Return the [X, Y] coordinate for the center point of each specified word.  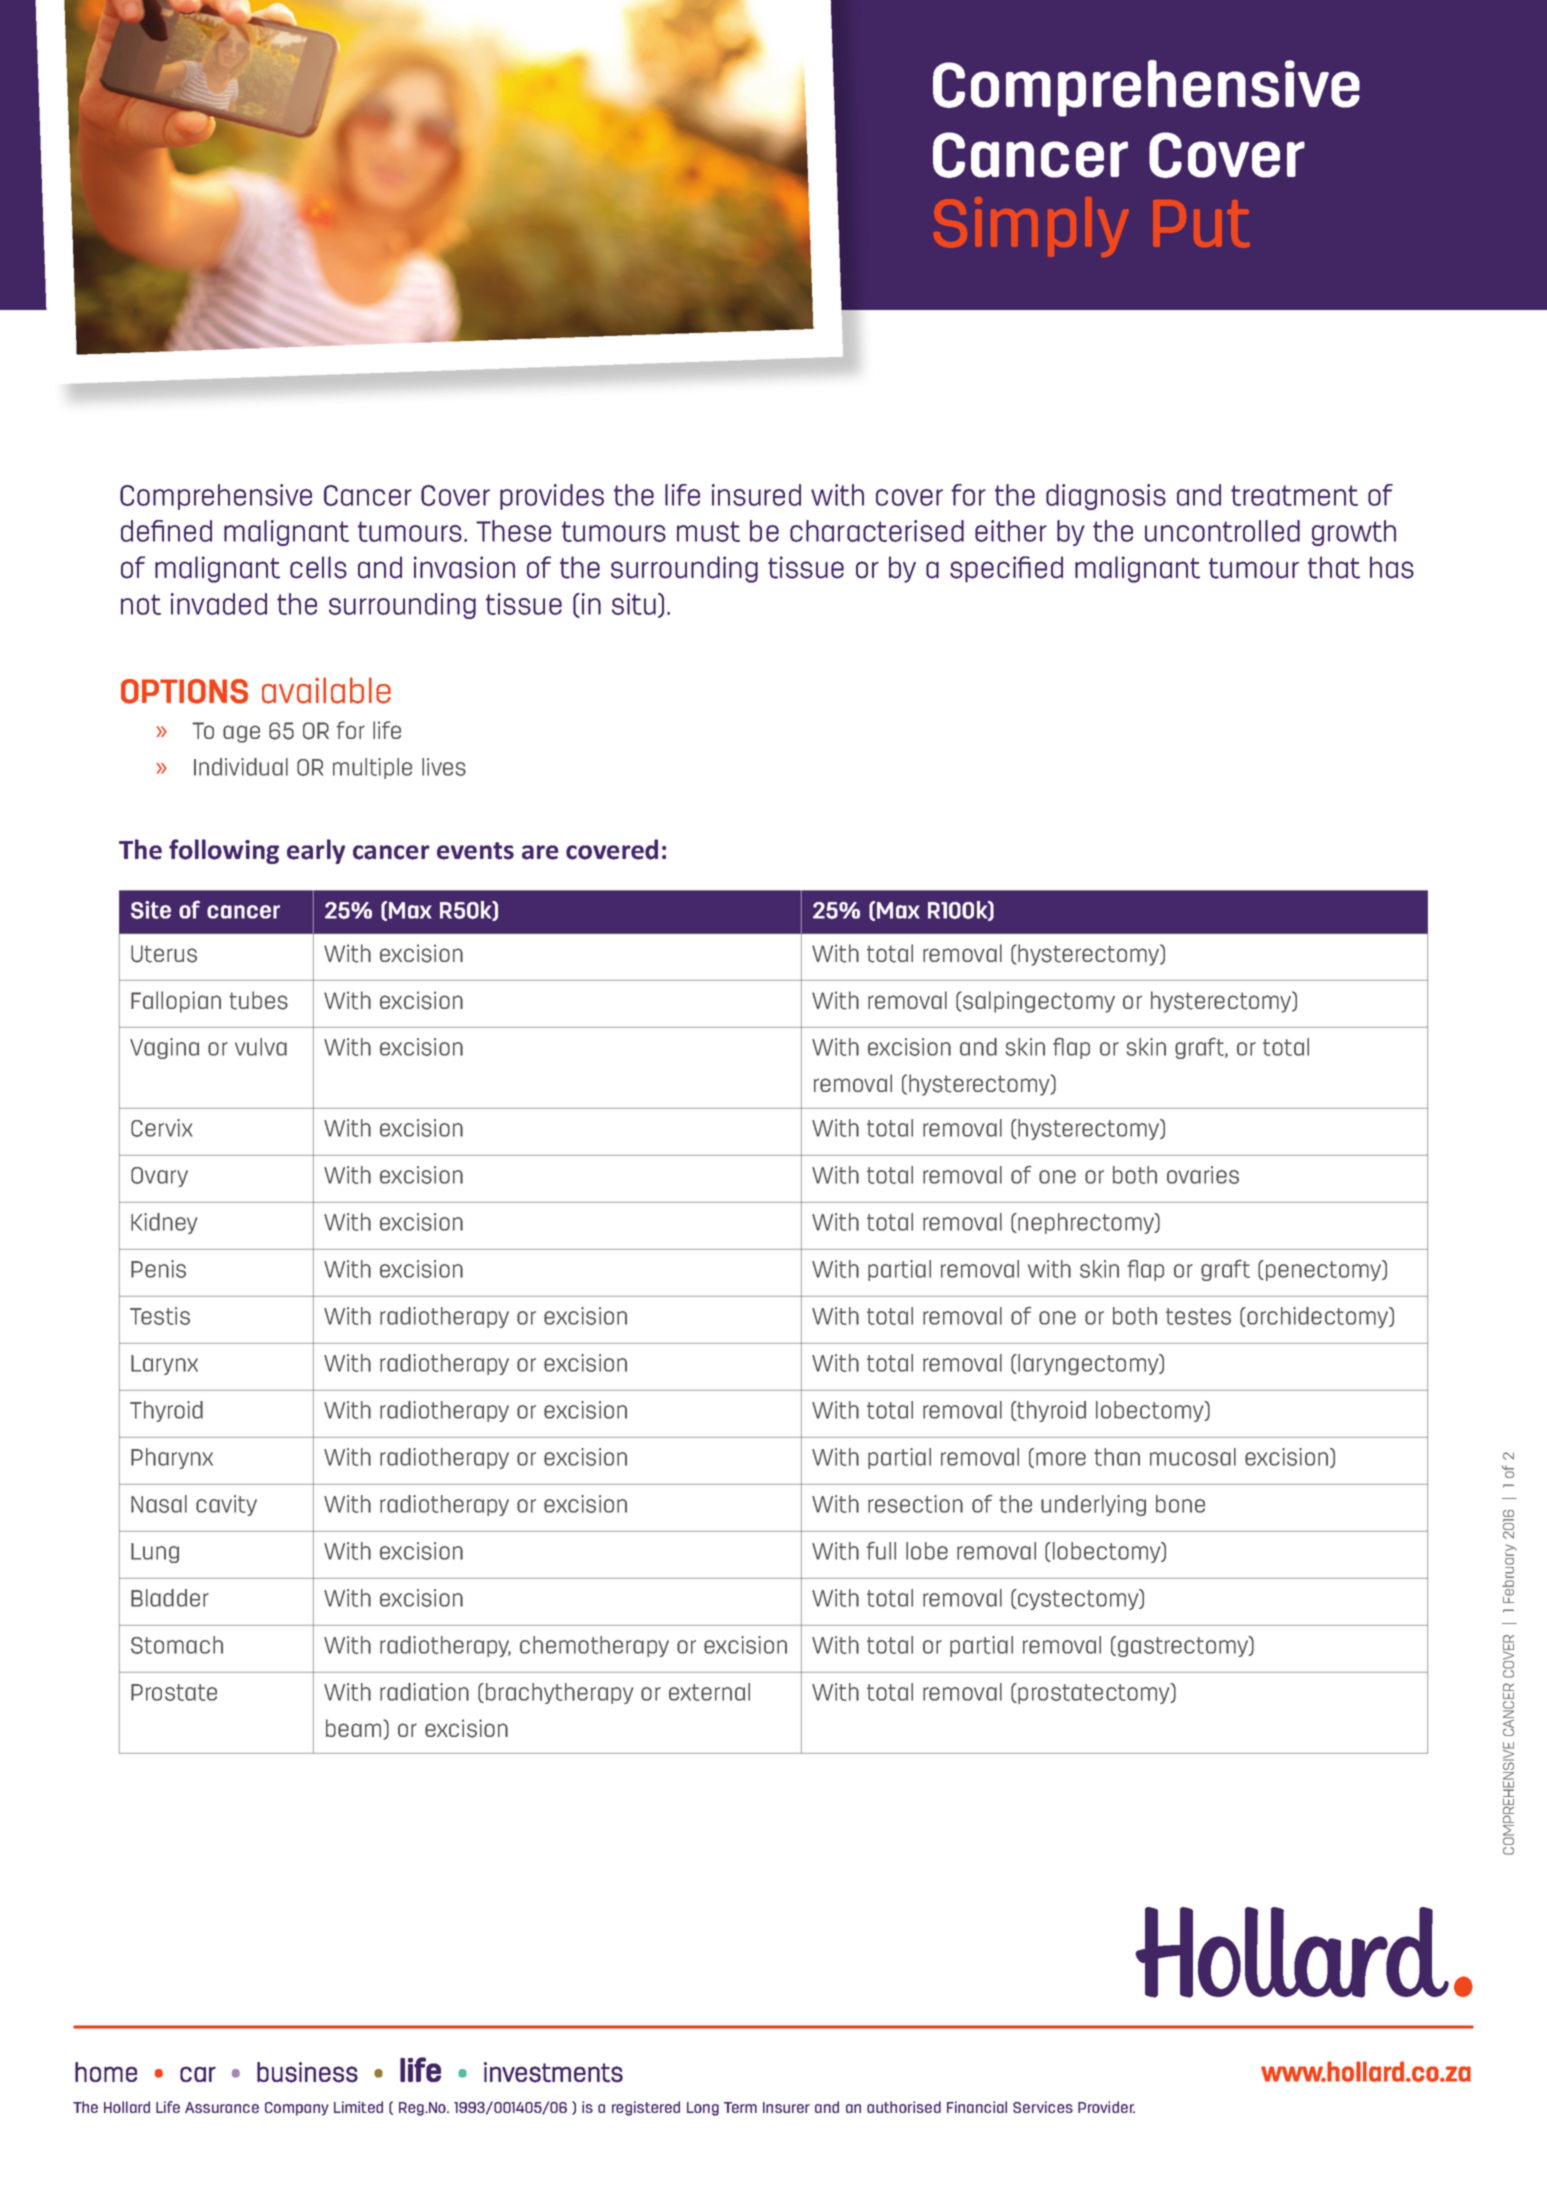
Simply [1031, 227]
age [241, 734]
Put [1202, 223]
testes [1198, 1316]
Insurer [786, 2107]
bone [1180, 1504]
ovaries [1203, 1175]
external [709, 1692]
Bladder [170, 1598]
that [1334, 567]
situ [634, 604]
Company [297, 2109]
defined [166, 531]
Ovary [159, 1177]
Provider [1106, 2107]
